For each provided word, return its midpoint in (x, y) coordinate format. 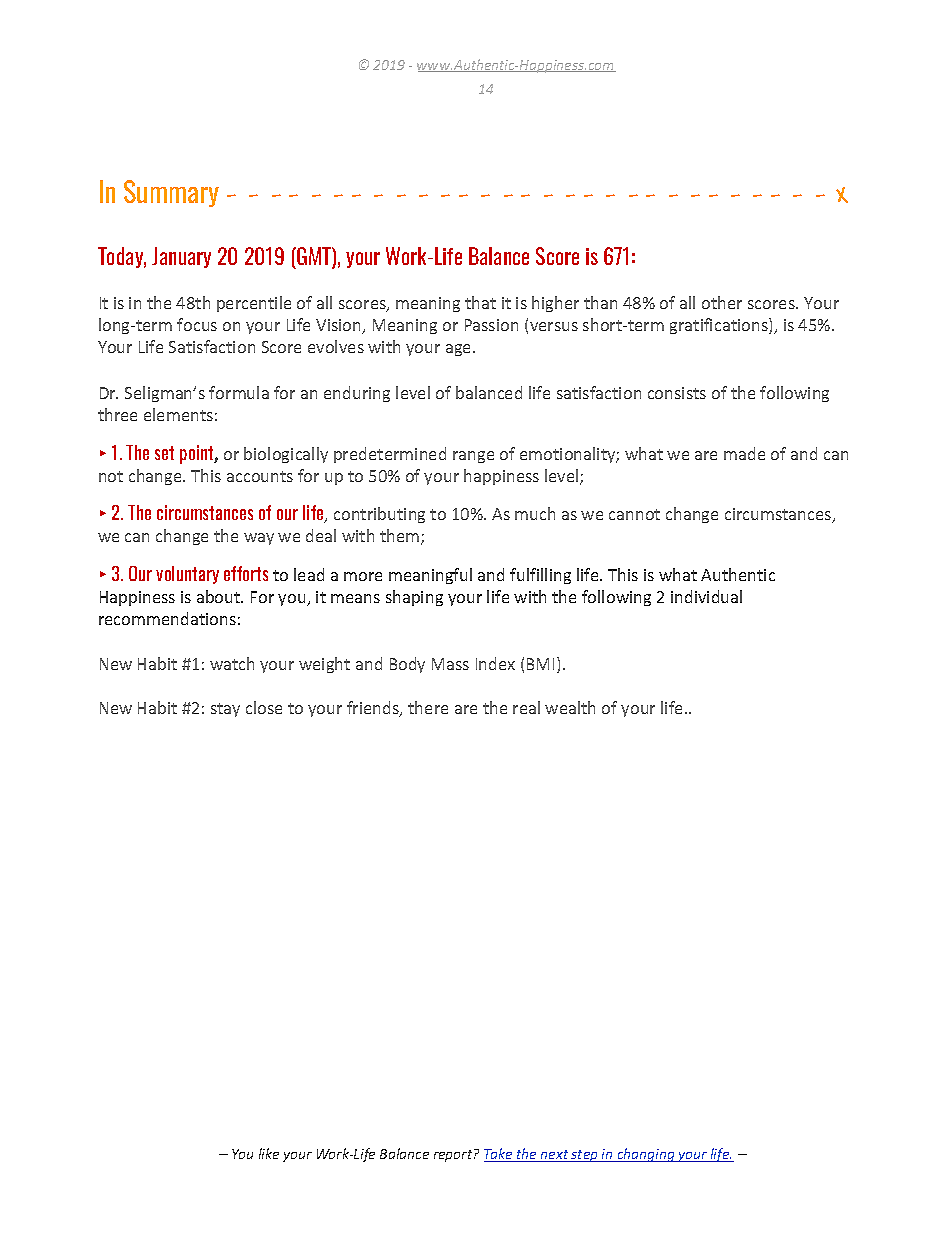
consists (677, 393)
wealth (570, 707)
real (526, 707)
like (269, 1153)
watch (232, 663)
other (722, 302)
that (480, 302)
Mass (450, 664)
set (164, 453)
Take (499, 1155)
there (428, 707)
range (473, 457)
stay (225, 710)
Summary (171, 193)
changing (646, 1155)
